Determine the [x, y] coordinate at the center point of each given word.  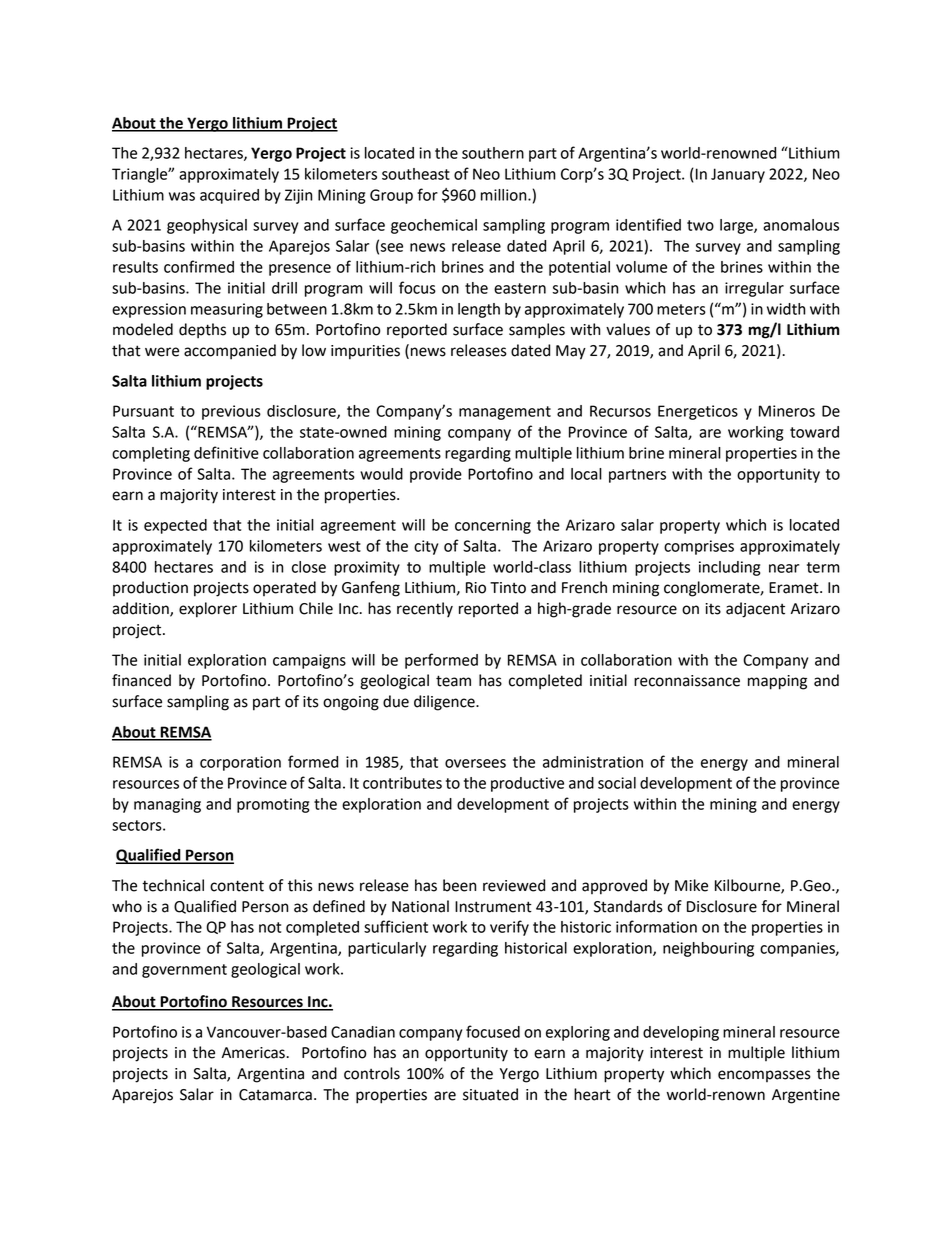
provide [436, 475]
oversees [475, 763]
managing [167, 805]
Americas [254, 1053]
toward [814, 432]
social [617, 783]
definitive [226, 452]
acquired [229, 196]
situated [490, 1094]
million [505, 195]
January [738, 175]
